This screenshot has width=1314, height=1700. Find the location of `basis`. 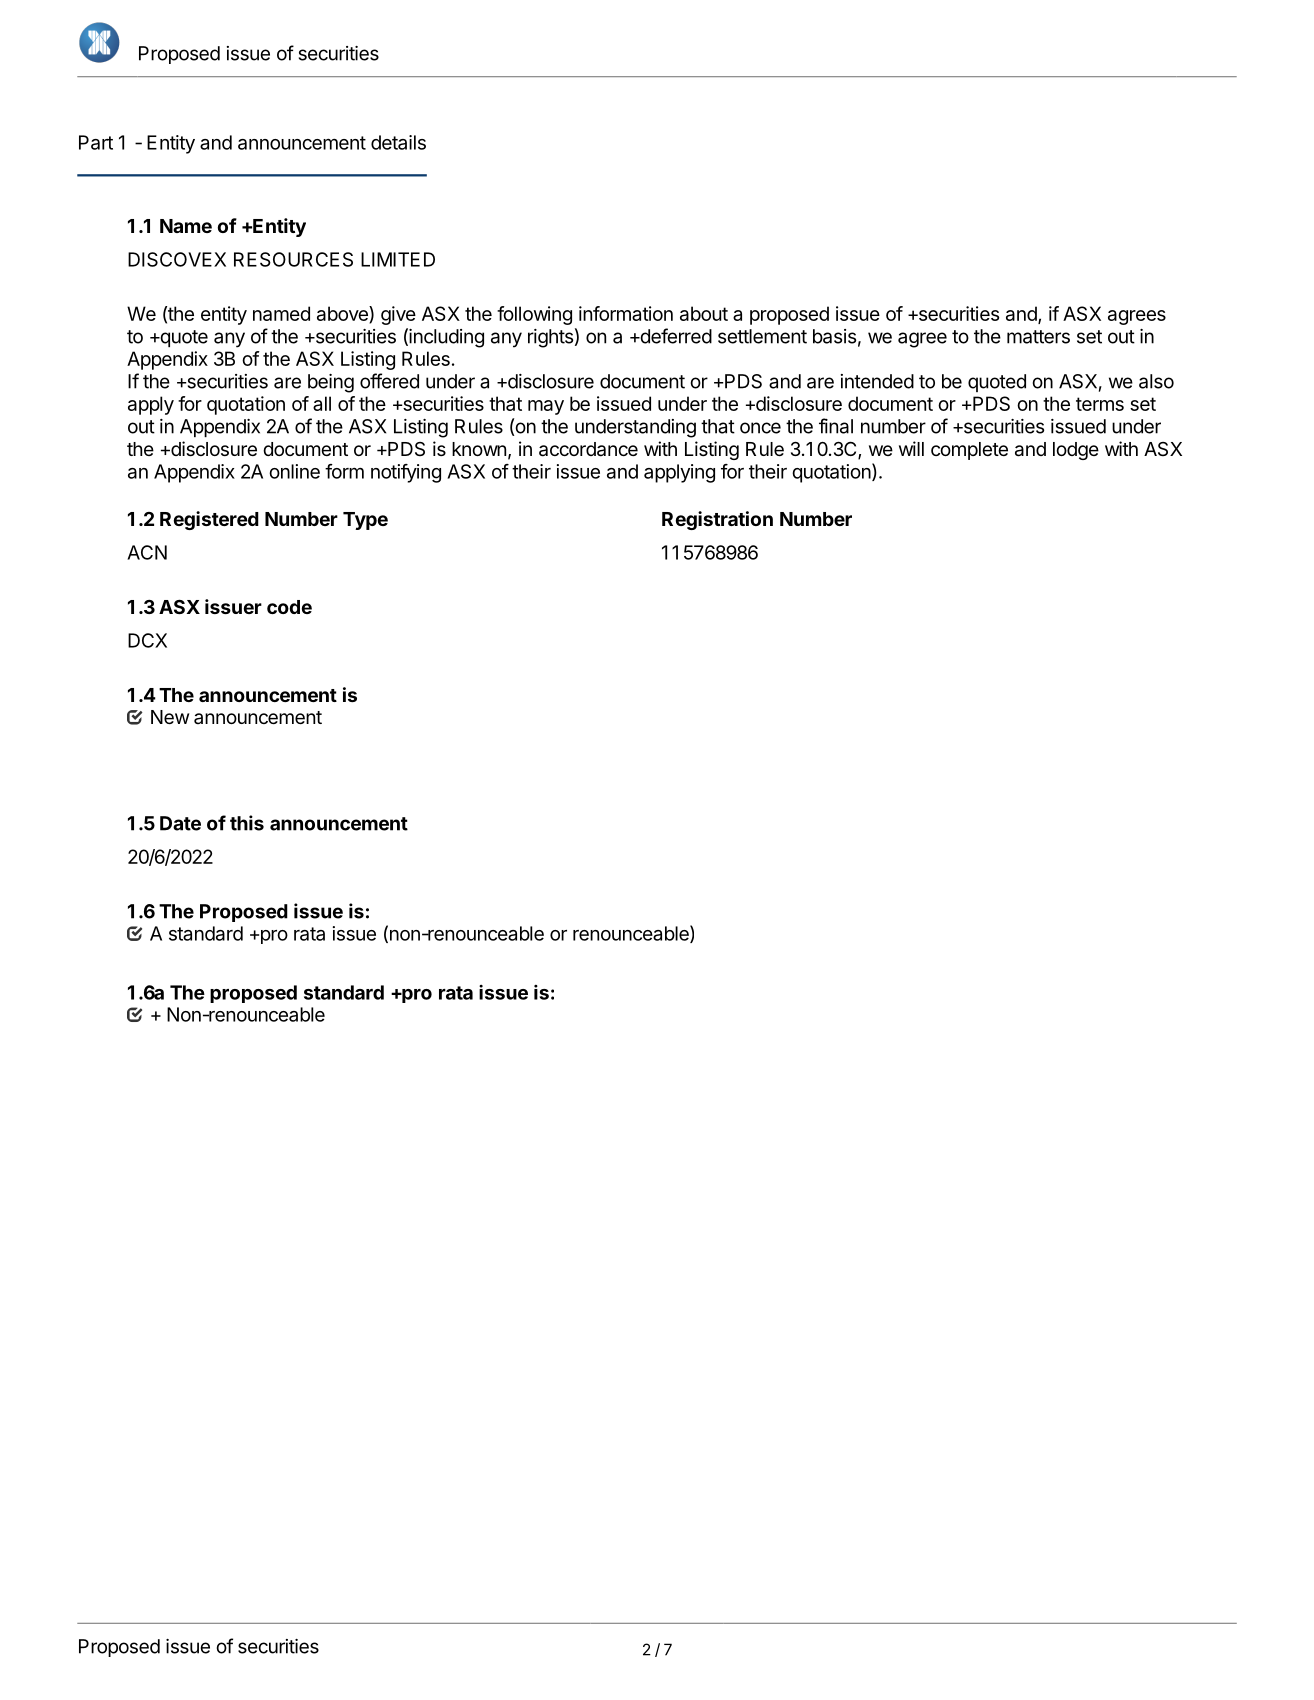

basis is located at coordinates (834, 336).
